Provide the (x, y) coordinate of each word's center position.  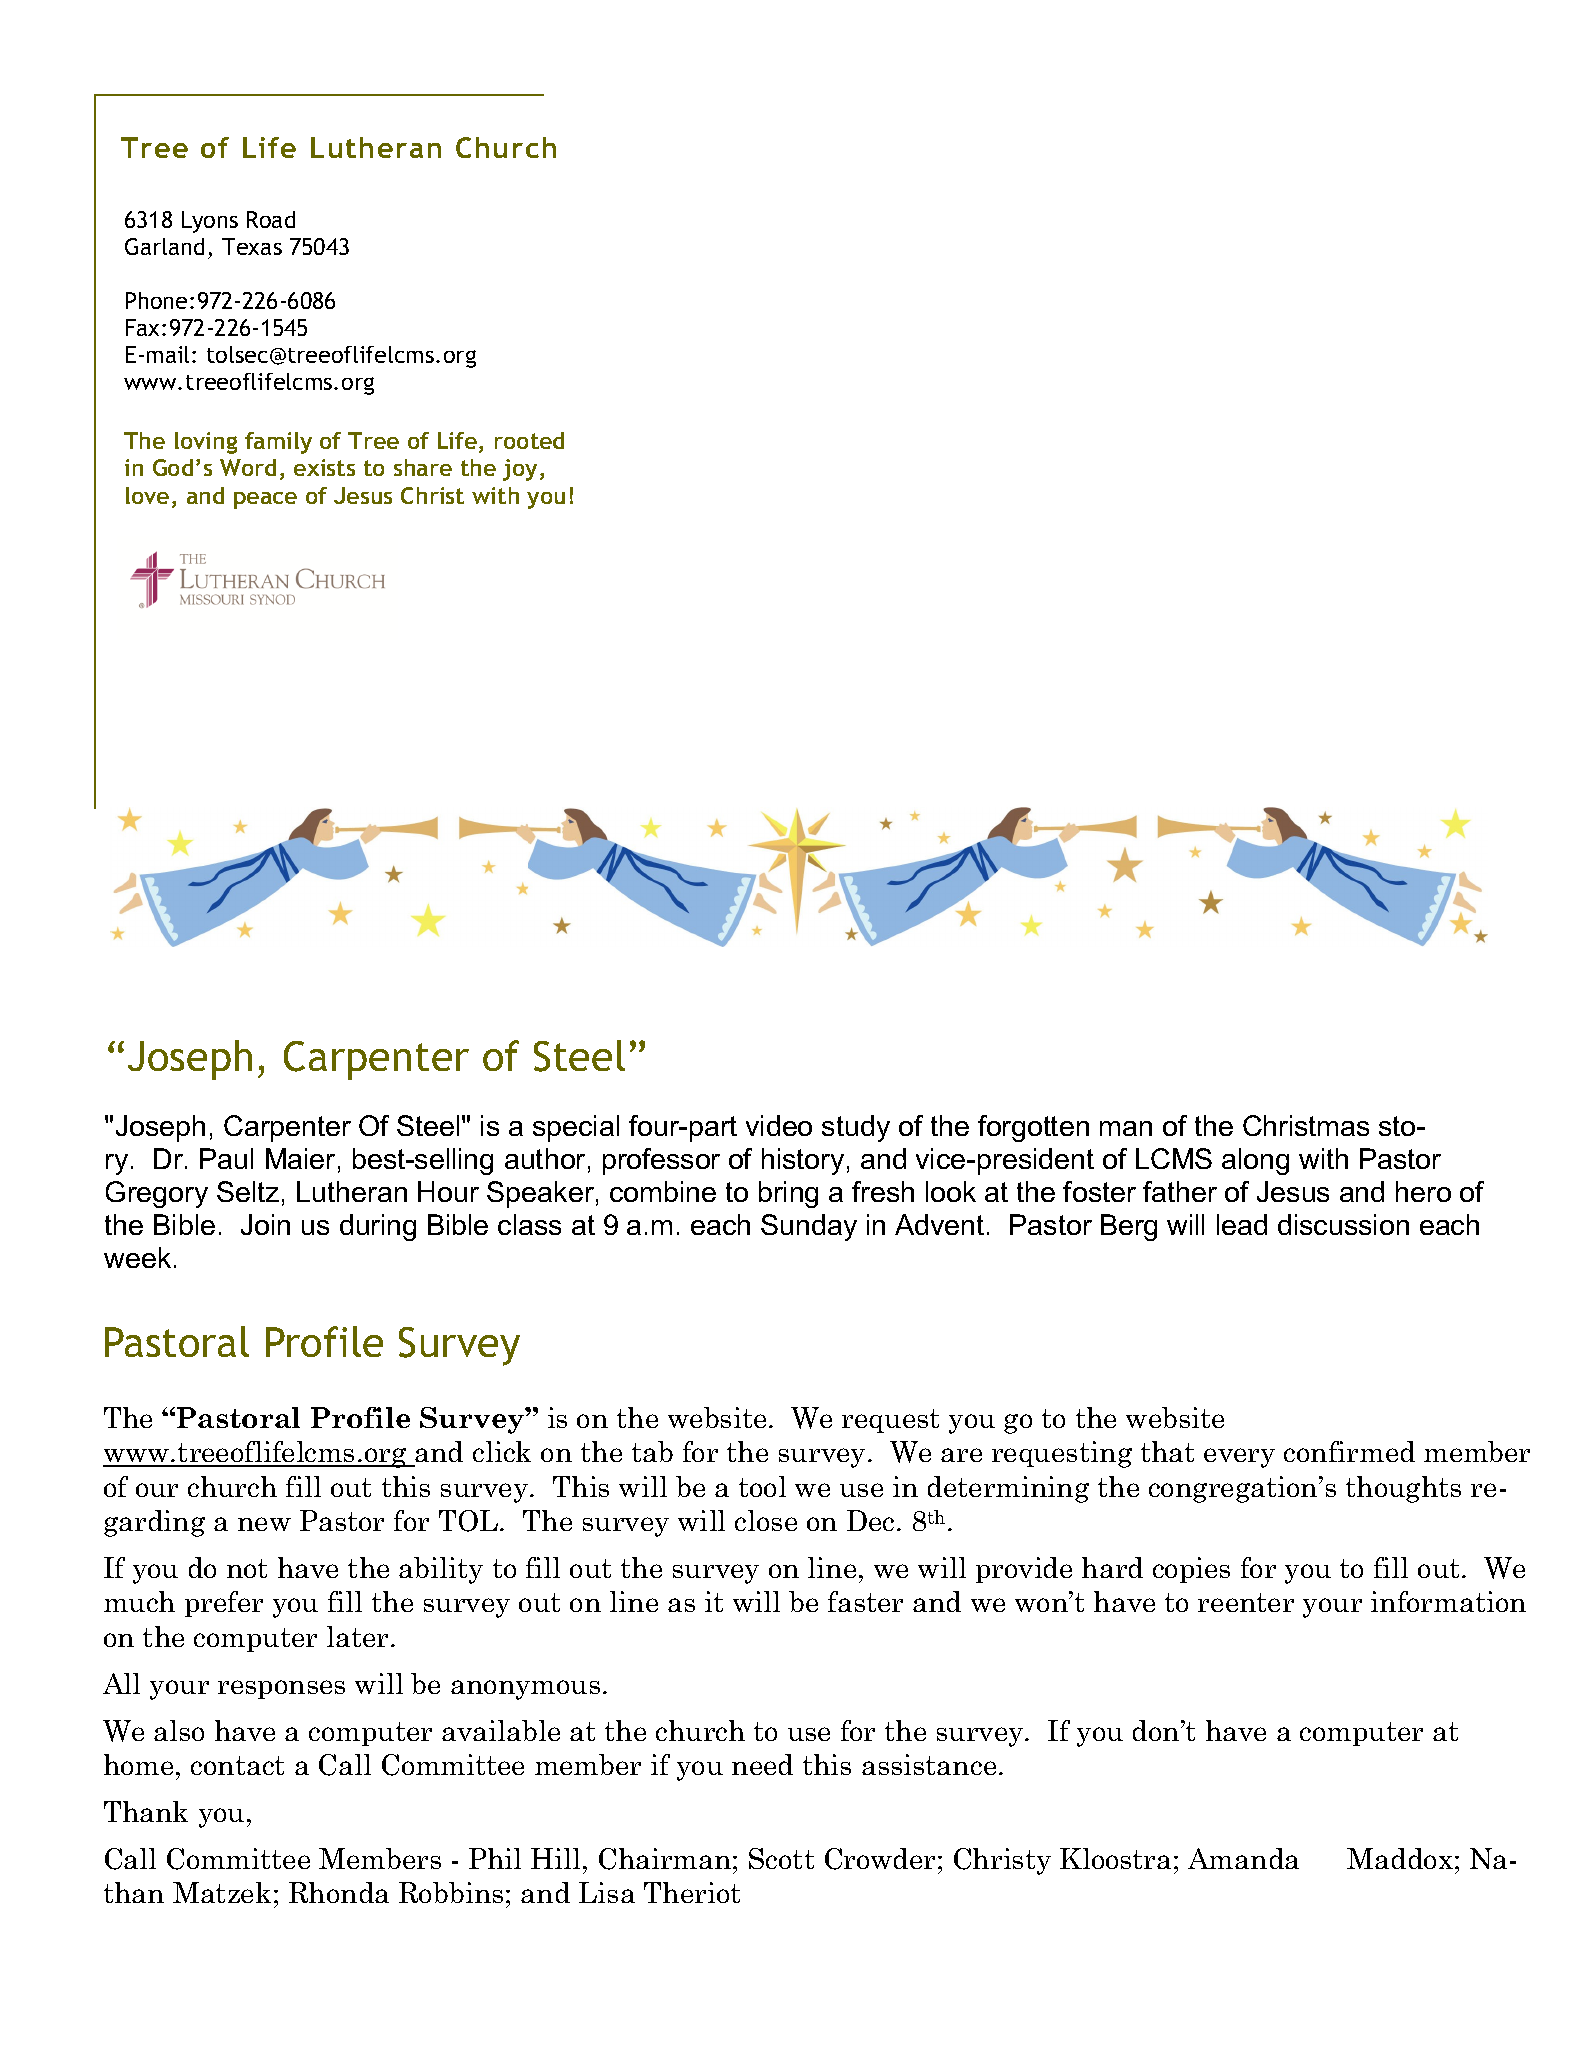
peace (265, 500)
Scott (781, 1858)
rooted (529, 440)
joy (520, 470)
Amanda (1243, 1858)
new (264, 1524)
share (423, 467)
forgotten (1033, 1128)
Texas (252, 246)
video (779, 1125)
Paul (226, 1158)
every (1239, 1458)
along (1255, 1161)
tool (762, 1486)
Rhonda (339, 1892)
